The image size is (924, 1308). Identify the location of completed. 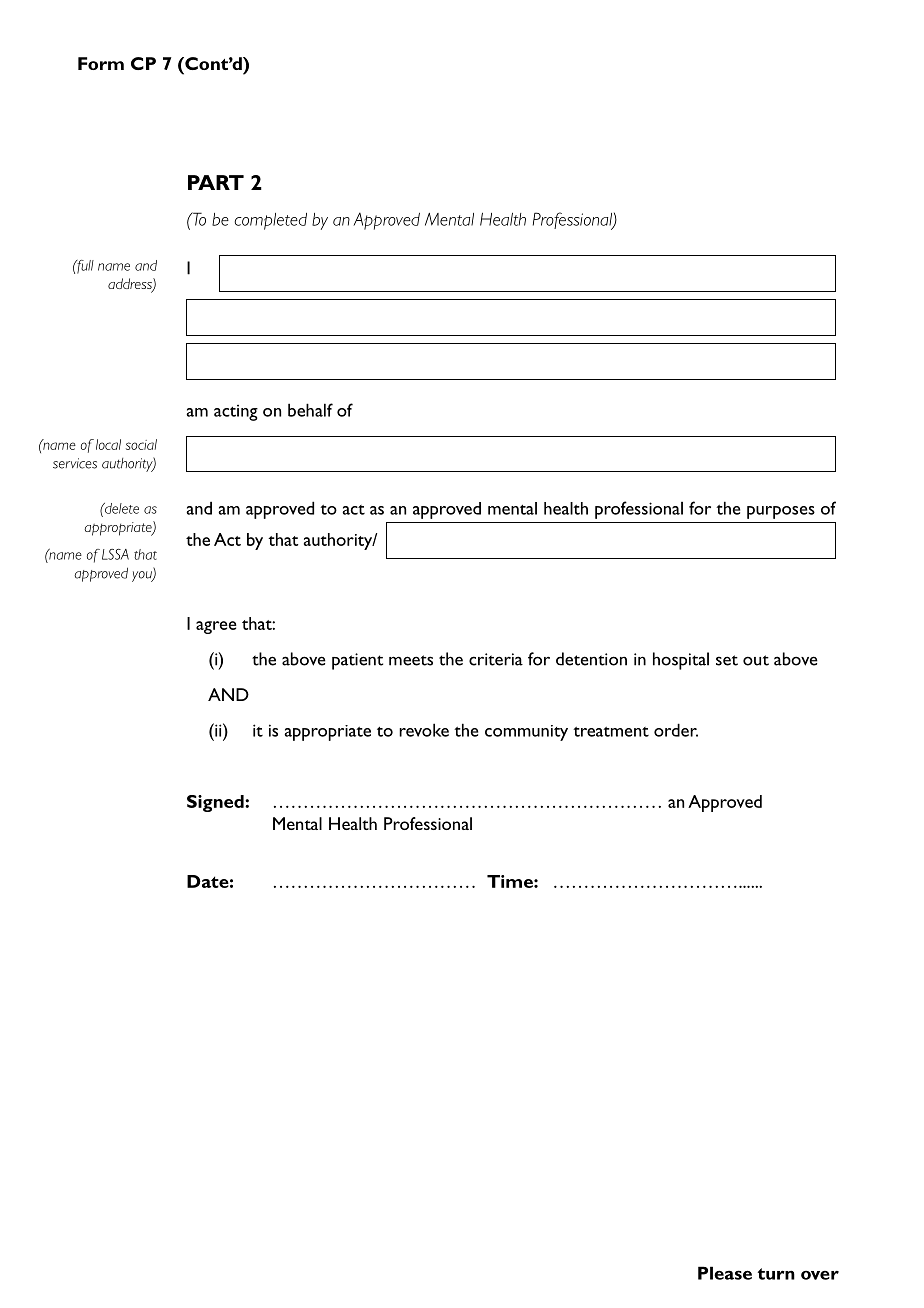
(271, 221).
